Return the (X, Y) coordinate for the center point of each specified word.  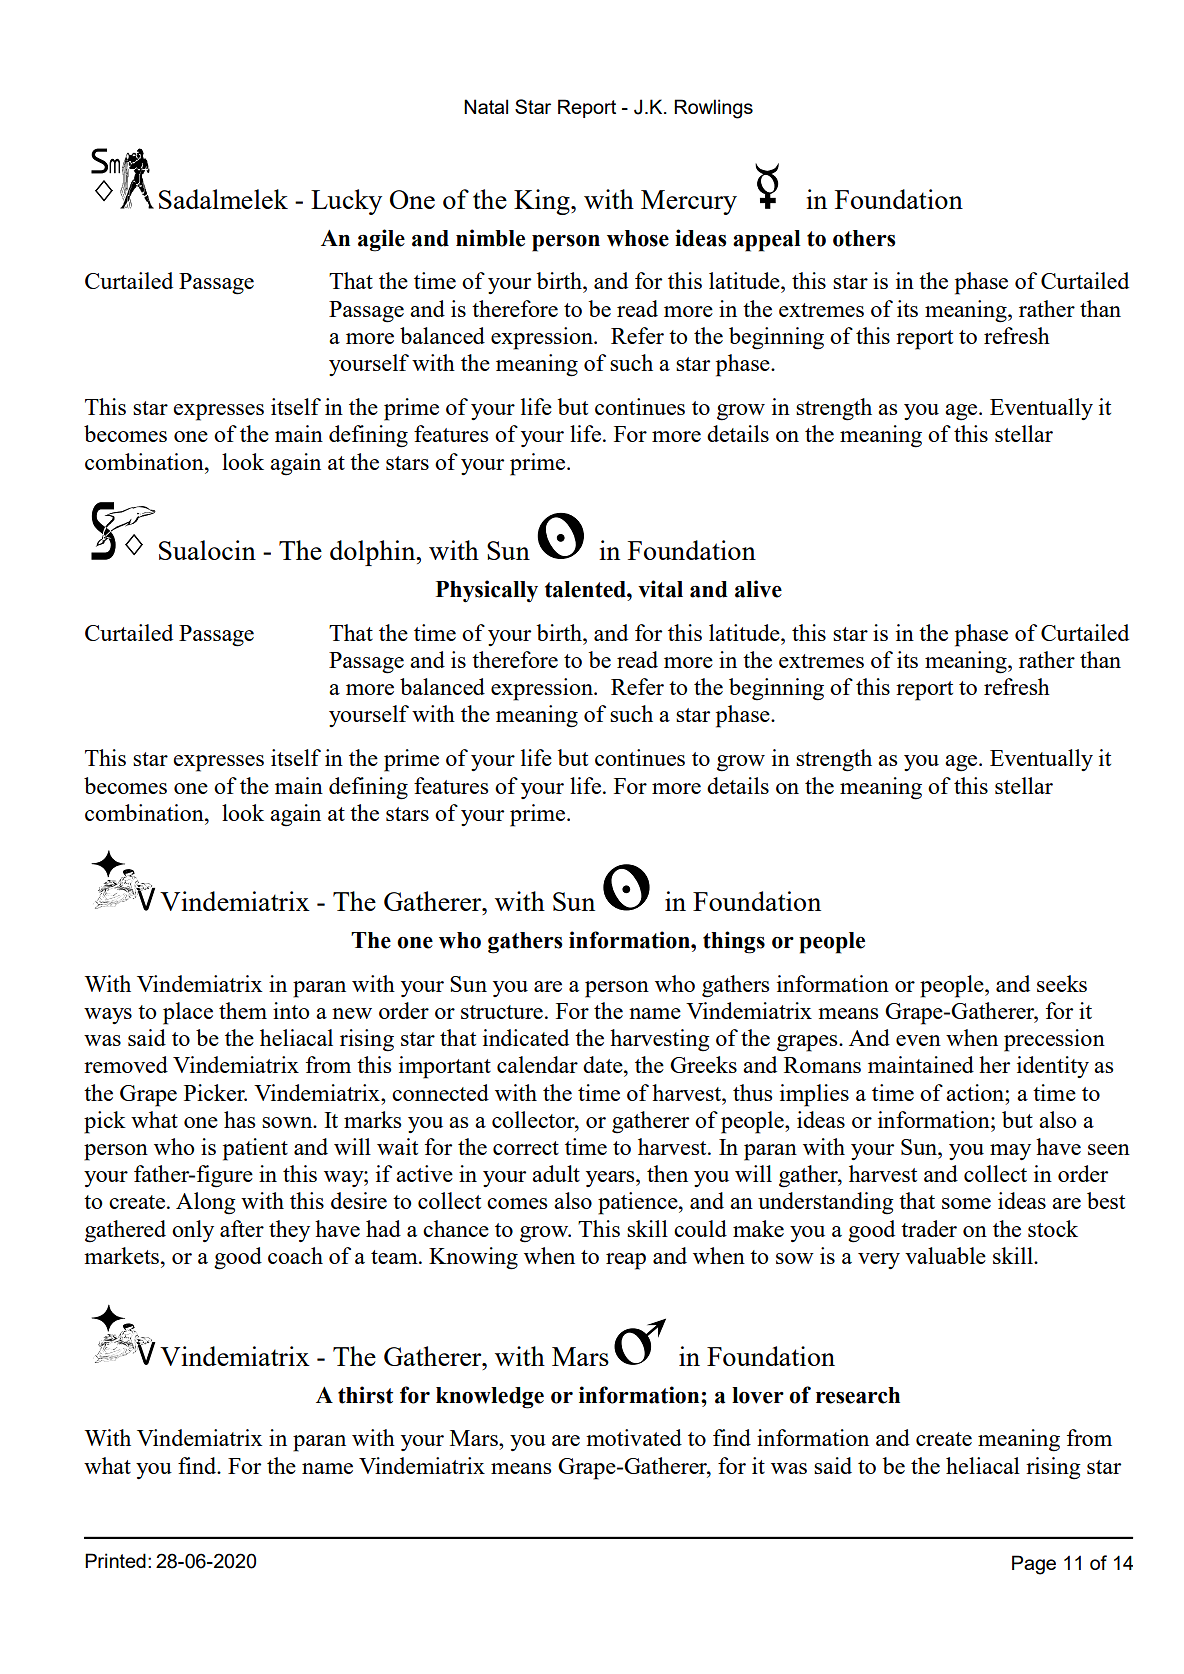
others (864, 238)
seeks (1062, 983)
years (611, 1179)
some (966, 1203)
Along (206, 1203)
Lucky (346, 202)
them (243, 1010)
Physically (487, 591)
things (734, 942)
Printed (115, 1560)
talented (586, 589)
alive (758, 589)
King (543, 202)
